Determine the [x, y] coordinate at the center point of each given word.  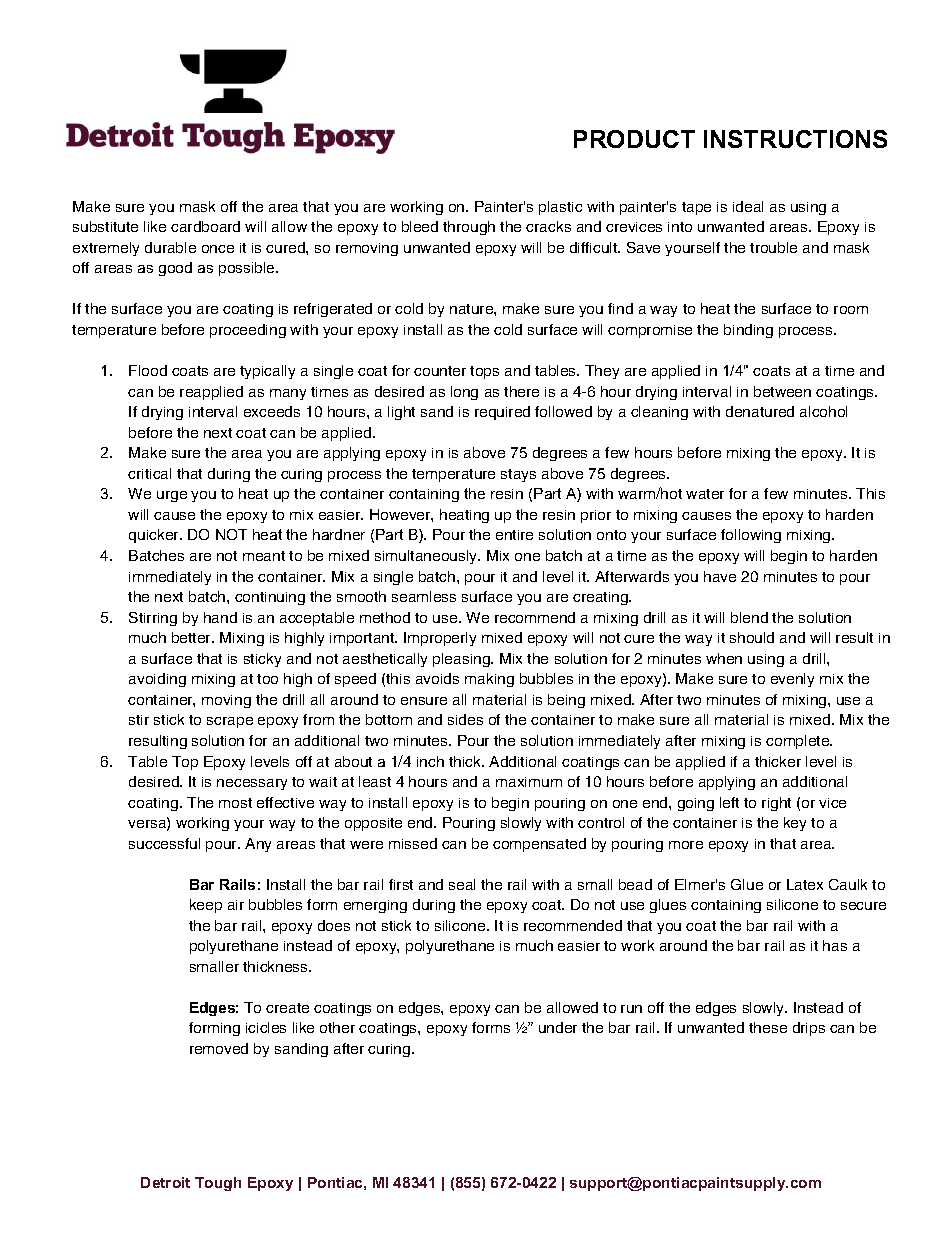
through [469, 228]
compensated [539, 845]
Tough [218, 1184]
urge [172, 496]
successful [164, 843]
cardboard [205, 226]
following [751, 536]
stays [518, 475]
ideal [748, 206]
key [795, 824]
